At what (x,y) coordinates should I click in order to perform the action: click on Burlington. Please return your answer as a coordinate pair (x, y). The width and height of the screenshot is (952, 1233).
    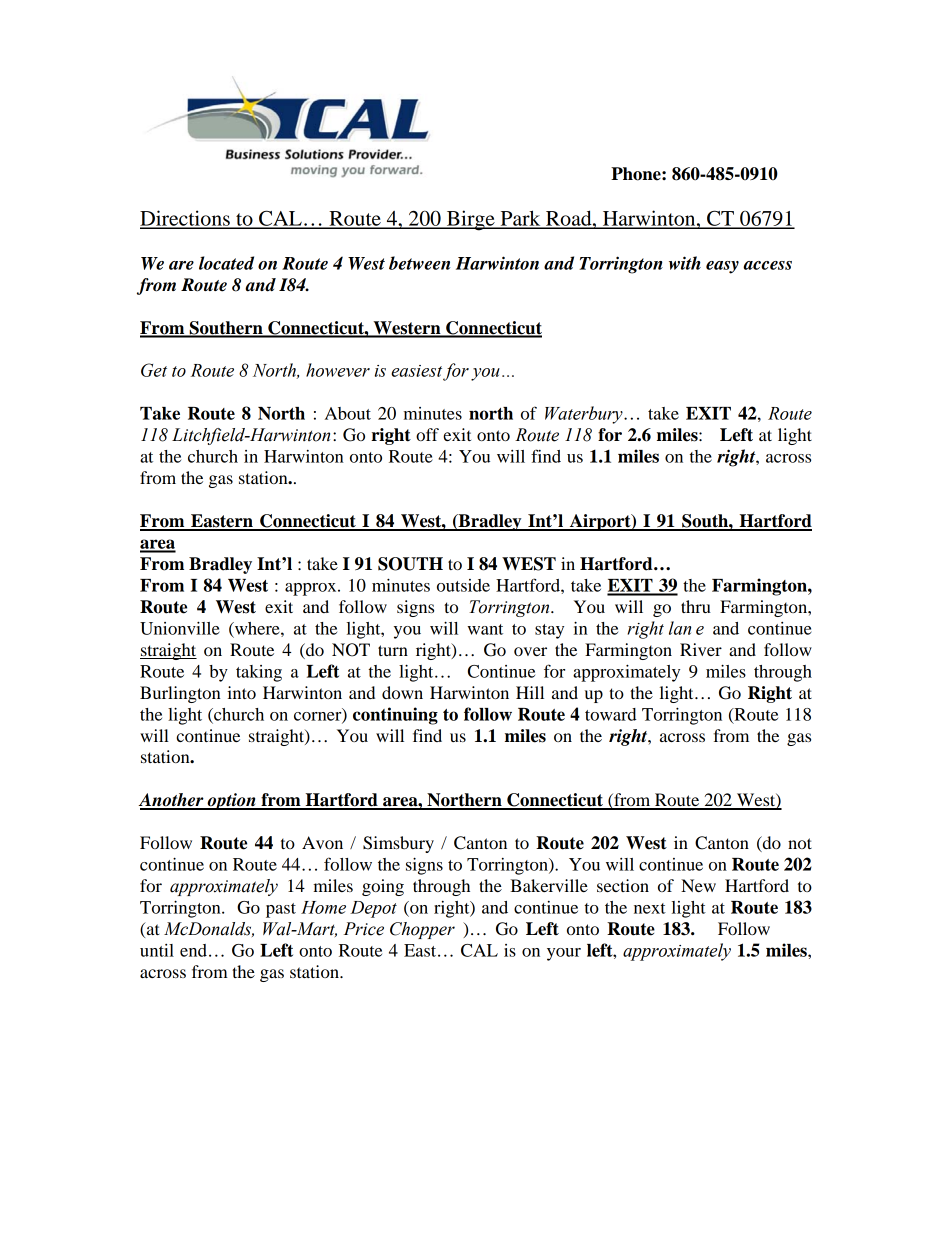
    Looking at the image, I should click on (180, 694).
